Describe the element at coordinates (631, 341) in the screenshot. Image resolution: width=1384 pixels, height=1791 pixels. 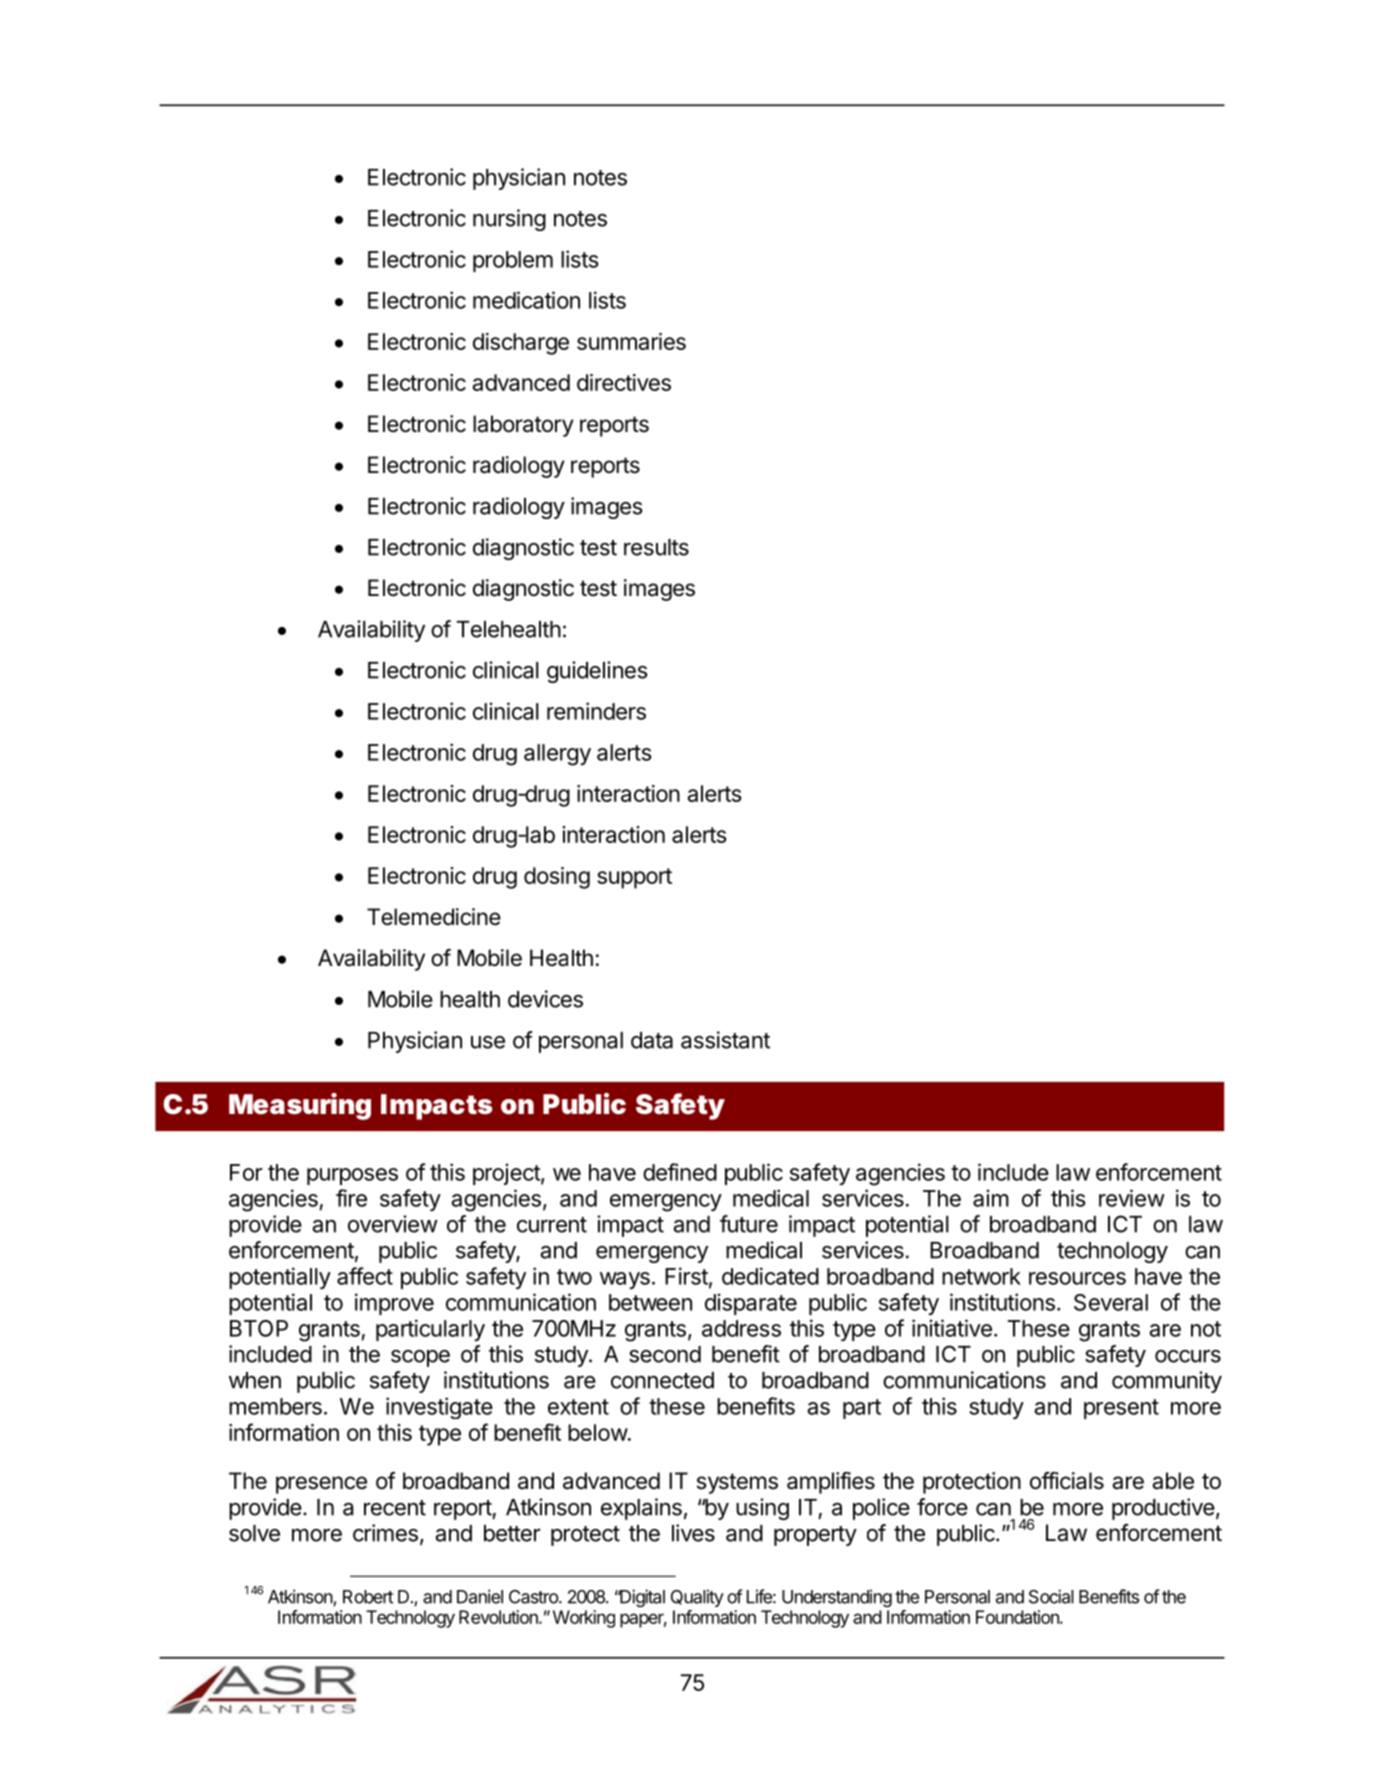
I see `summaries` at that location.
